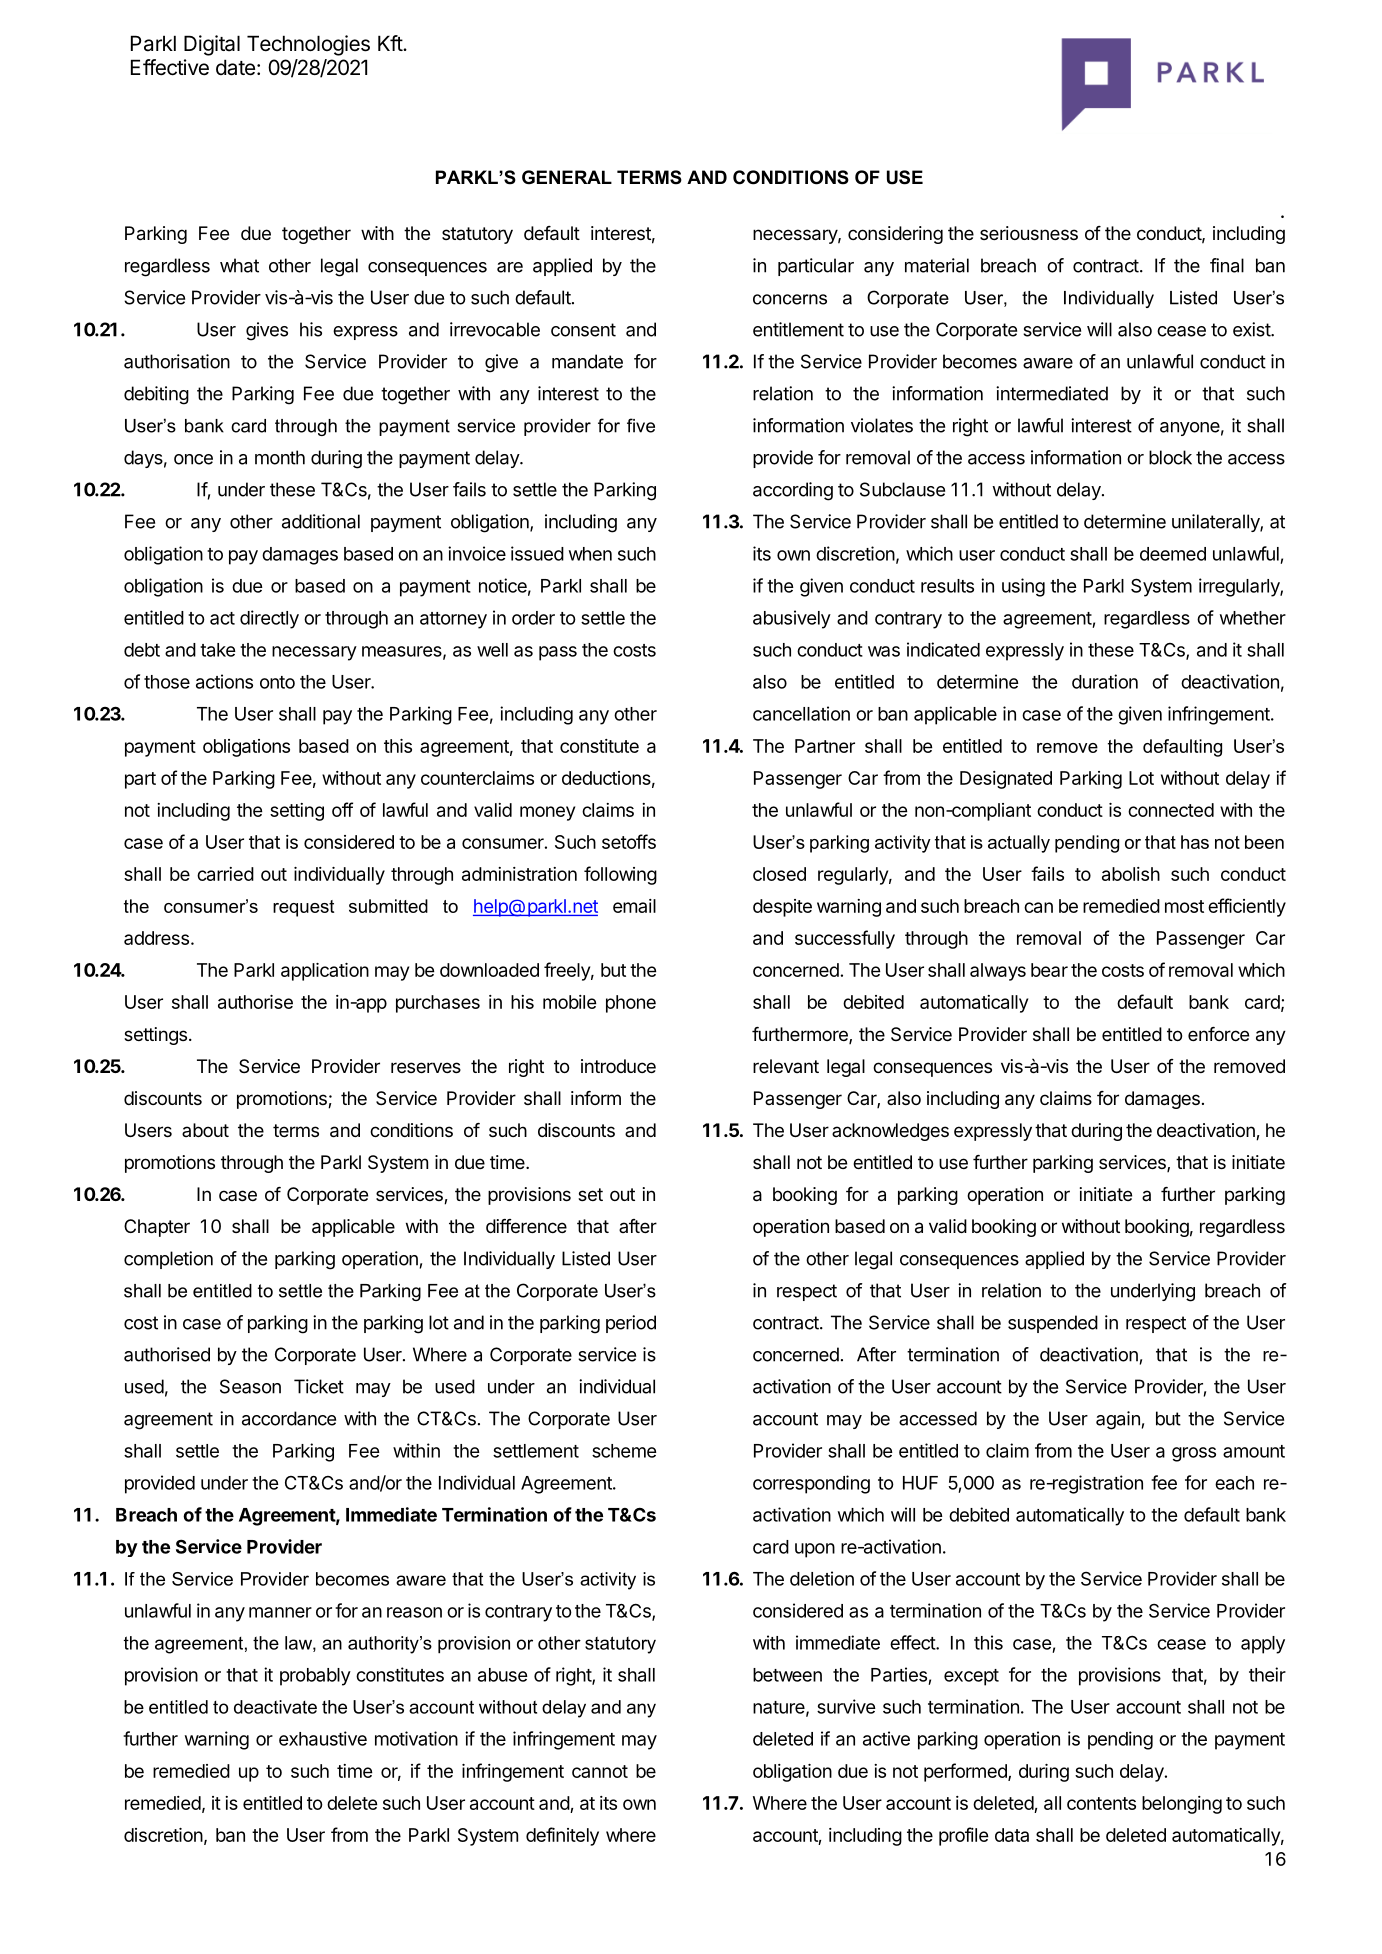 The height and width of the image is (1954, 1382). What do you see at coordinates (308, 45) in the image?
I see `Technologies` at bounding box center [308, 45].
